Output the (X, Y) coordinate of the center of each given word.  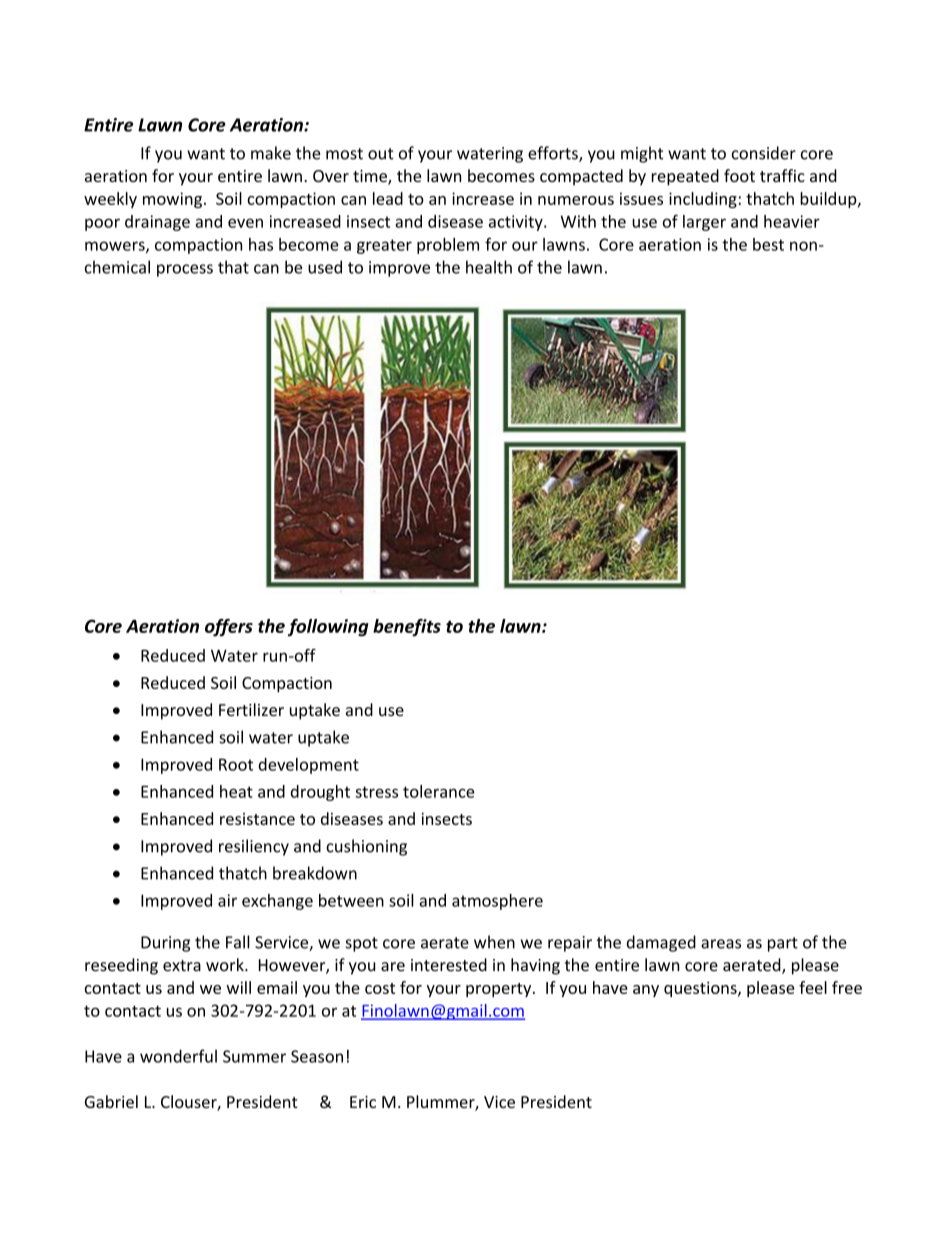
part (783, 944)
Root (236, 764)
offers (229, 628)
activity (517, 223)
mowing (172, 200)
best (768, 244)
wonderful (178, 1056)
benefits (407, 628)
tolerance (439, 791)
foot (739, 175)
